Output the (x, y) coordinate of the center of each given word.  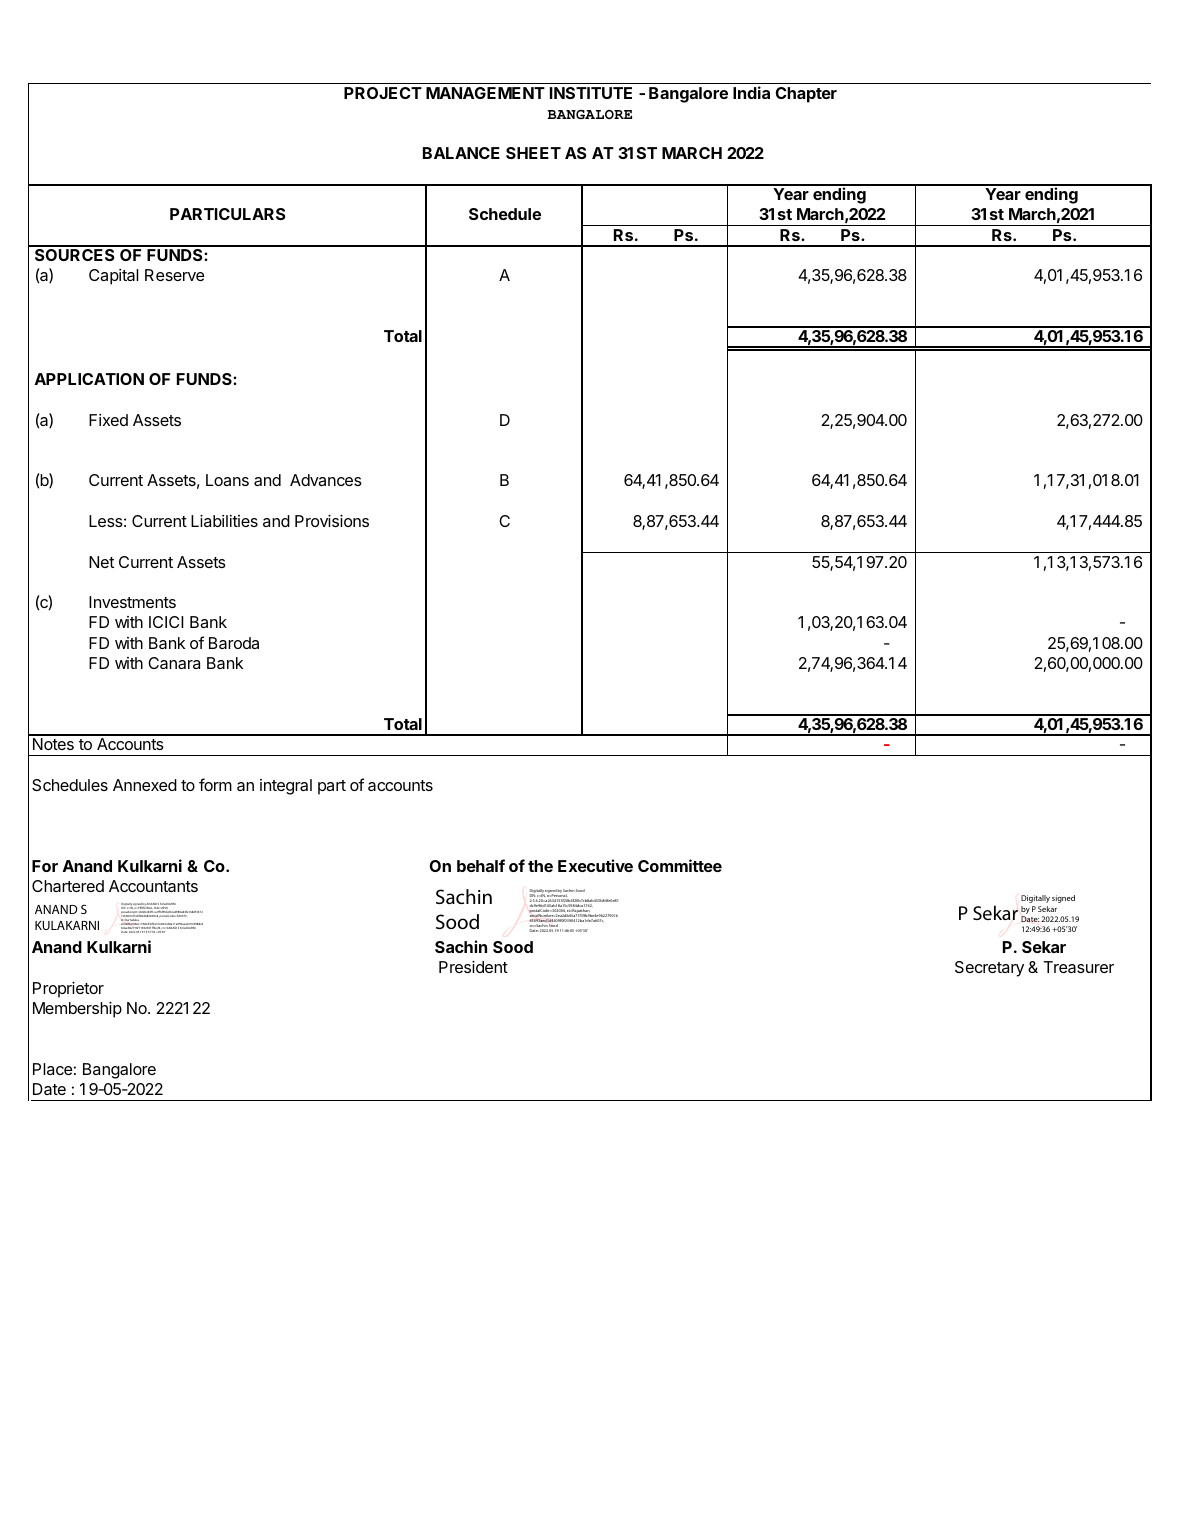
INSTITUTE (591, 93)
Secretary (989, 969)
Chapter (806, 95)
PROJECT (383, 93)
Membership (77, 1010)
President (473, 967)
